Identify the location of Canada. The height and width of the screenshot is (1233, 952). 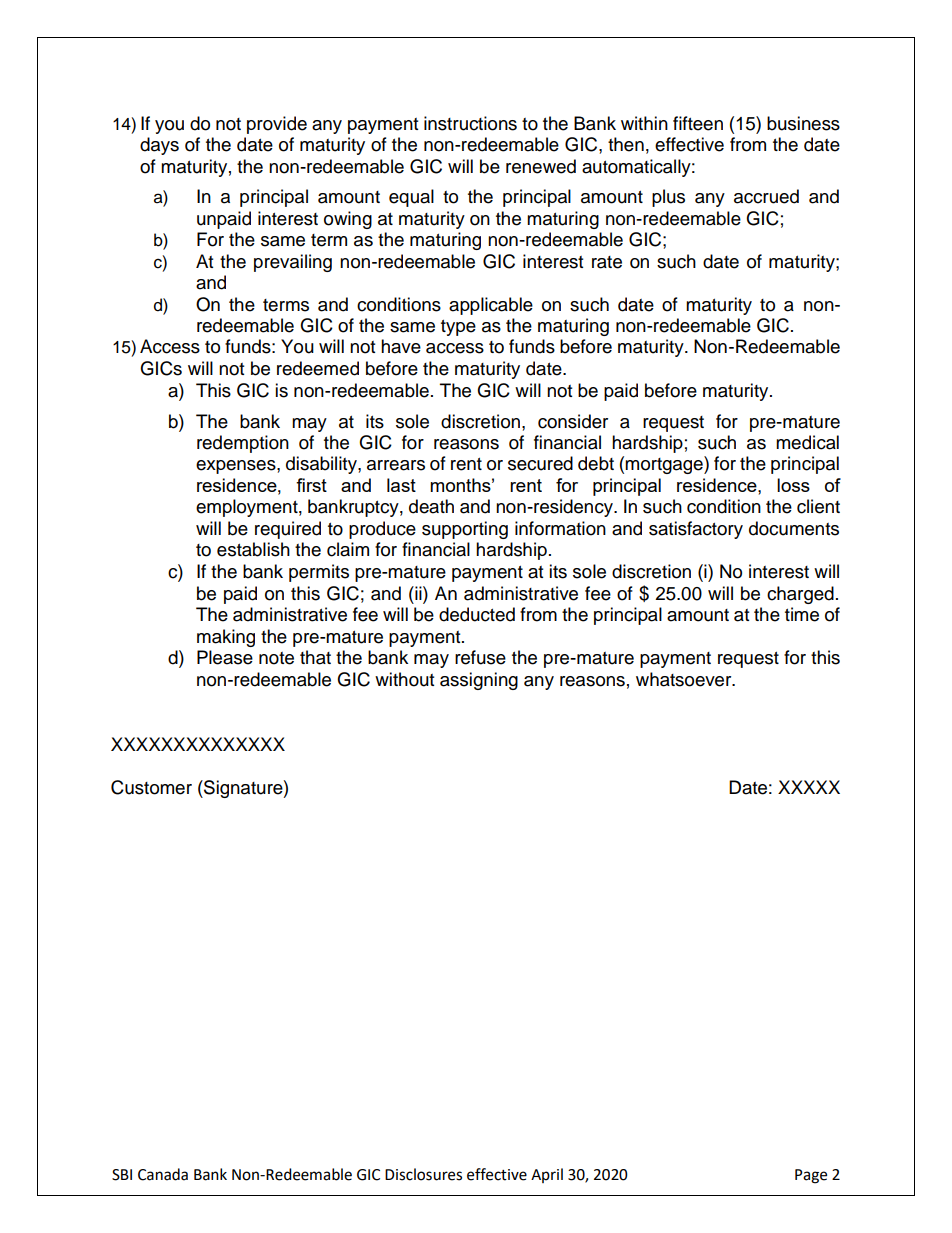
(163, 1174).
